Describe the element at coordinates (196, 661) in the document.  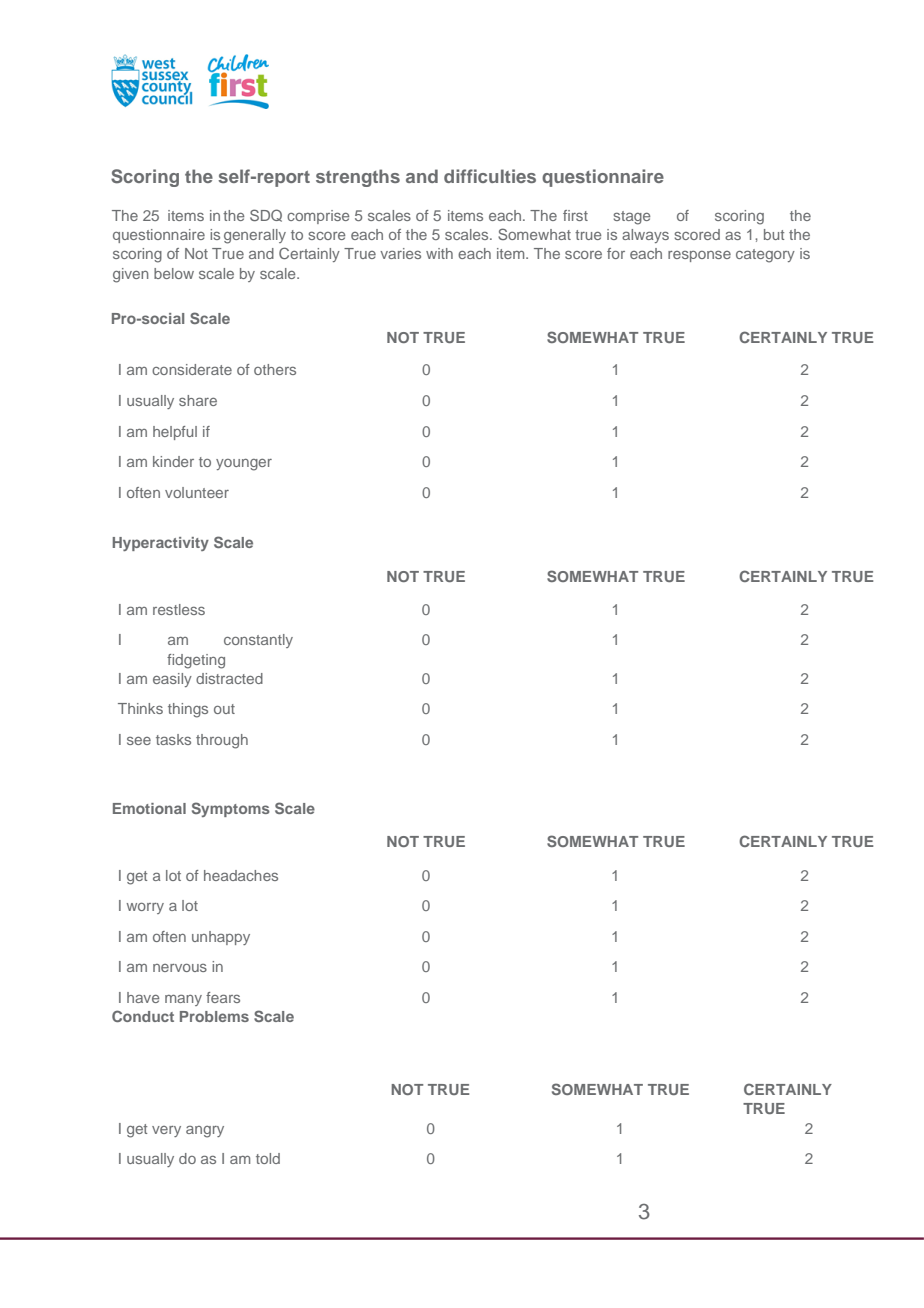
I see `fidgeting` at that location.
